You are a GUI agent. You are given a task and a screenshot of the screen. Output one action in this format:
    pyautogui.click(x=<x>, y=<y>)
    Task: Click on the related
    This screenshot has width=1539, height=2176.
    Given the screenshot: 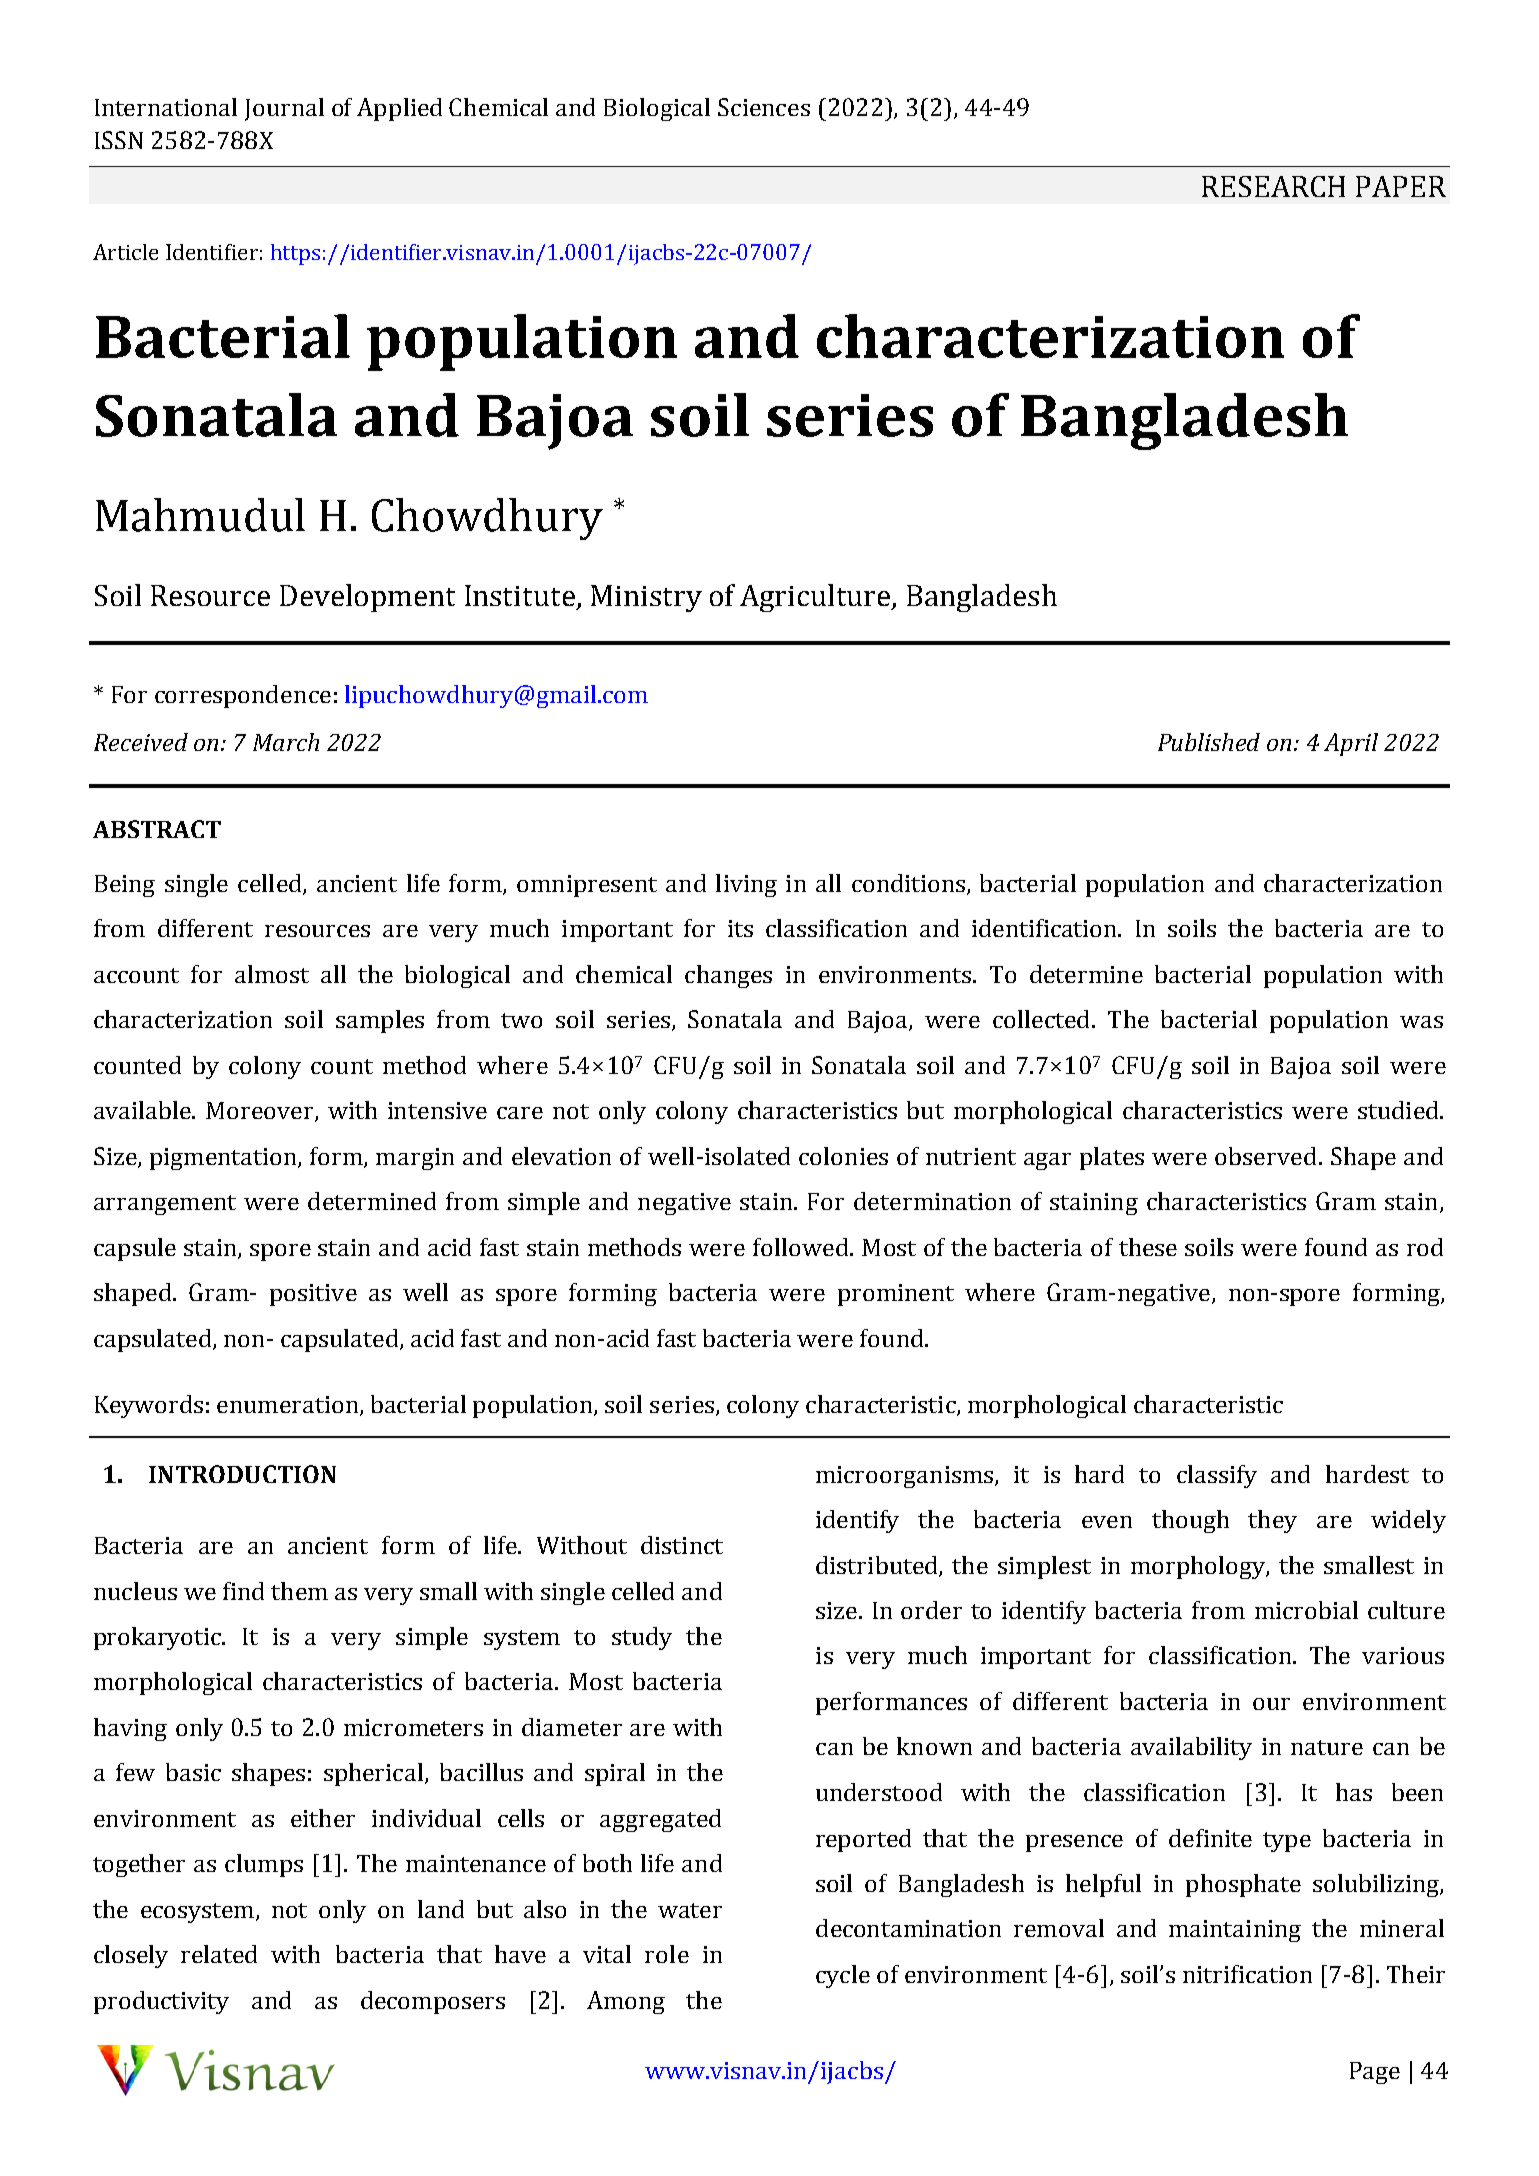 What is the action you would take?
    pyautogui.click(x=219, y=1954)
